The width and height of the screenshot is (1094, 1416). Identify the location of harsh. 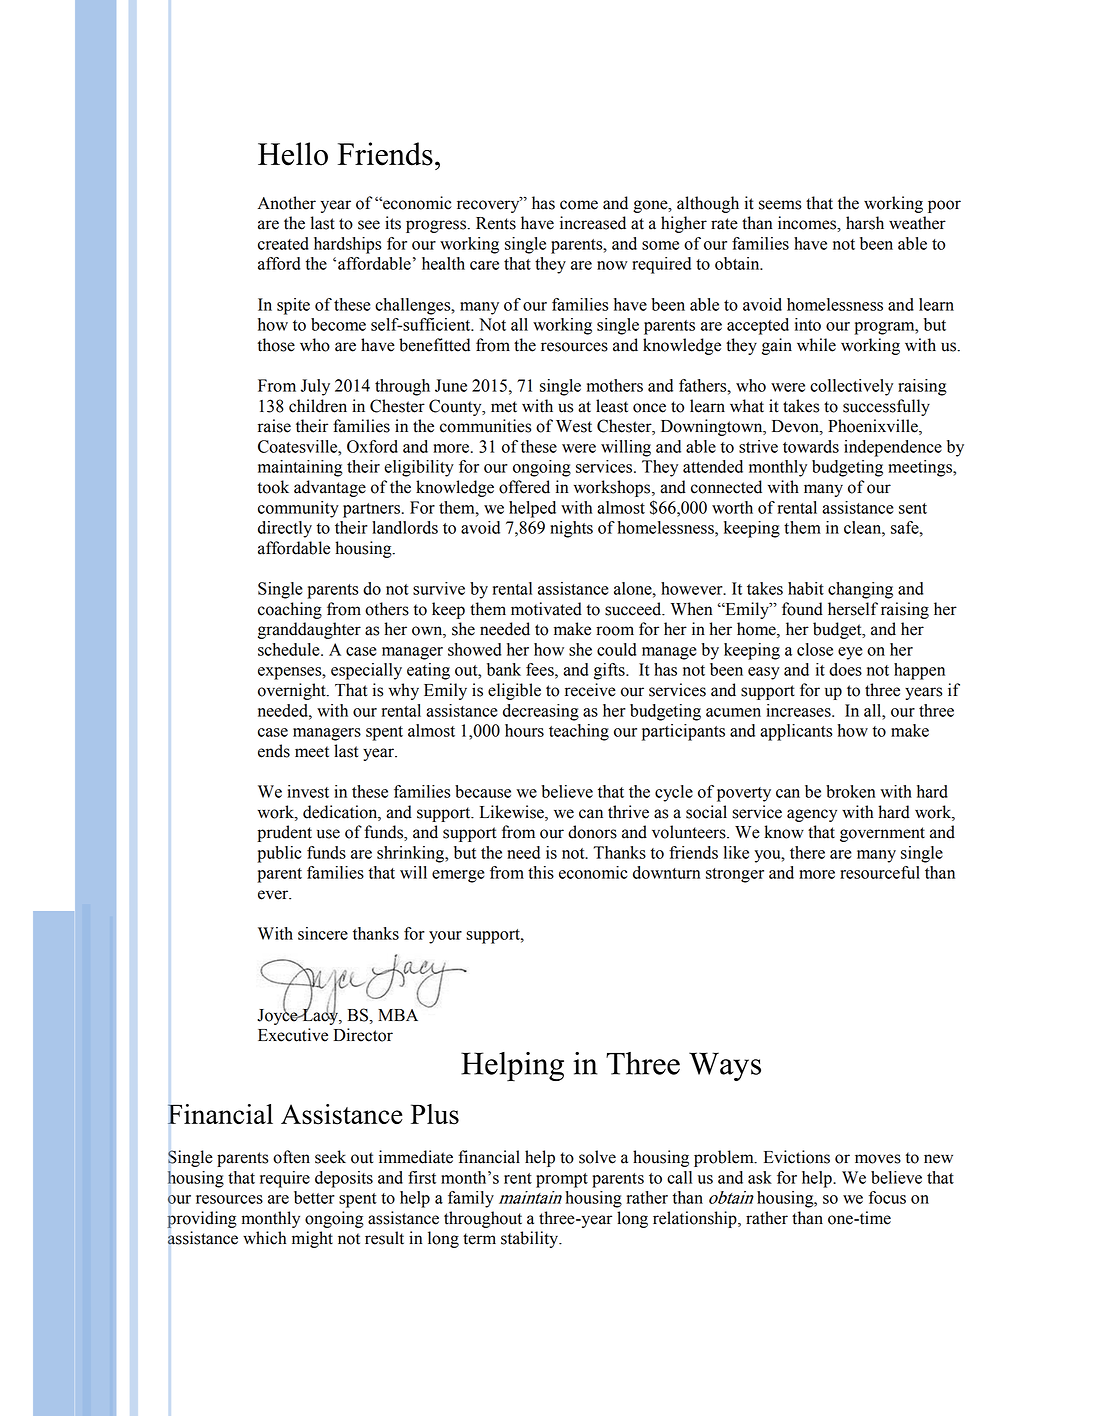
(865, 223).
